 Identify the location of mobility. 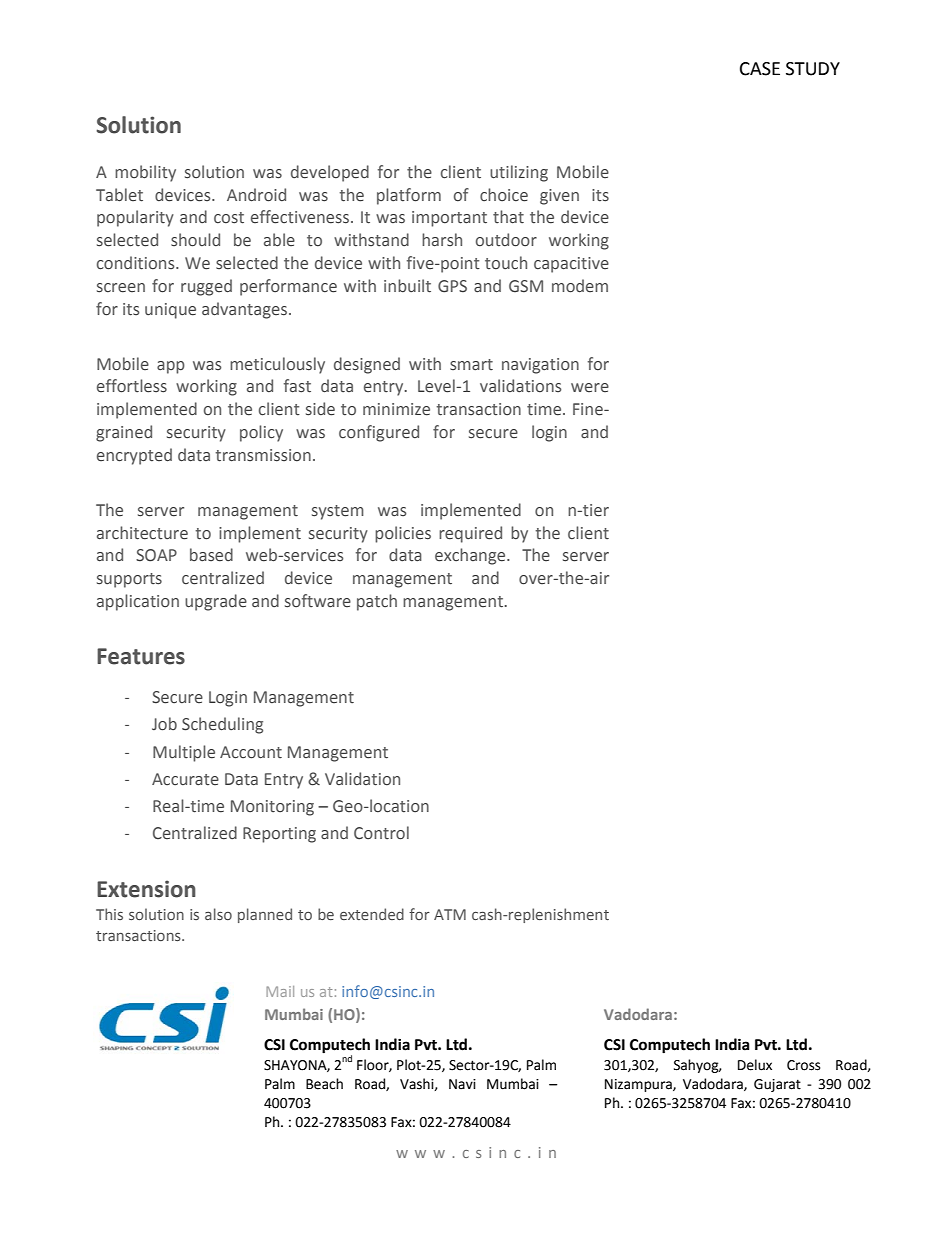
(145, 173).
